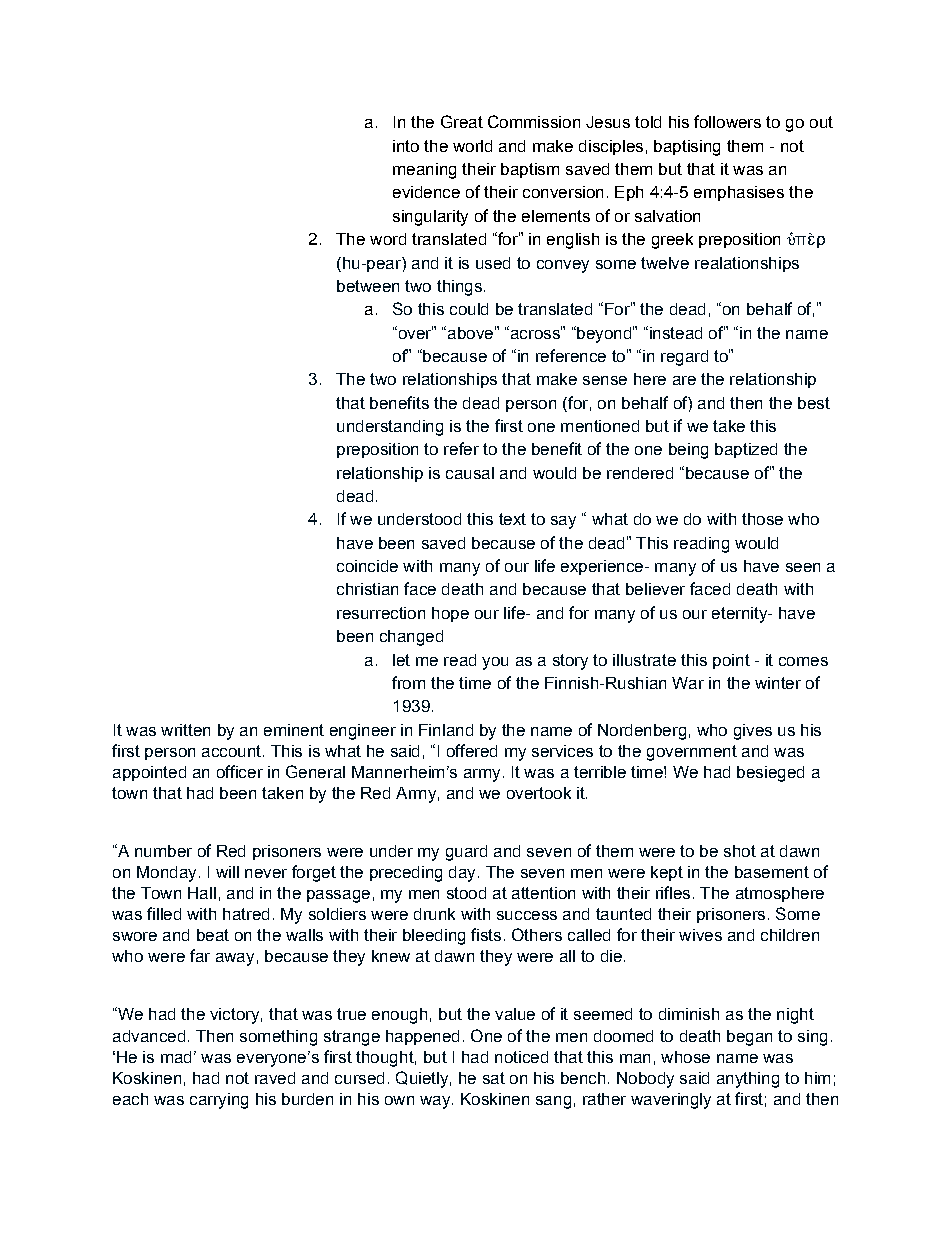  Describe the element at coordinates (472, 750) in the page. I see `offered` at that location.
